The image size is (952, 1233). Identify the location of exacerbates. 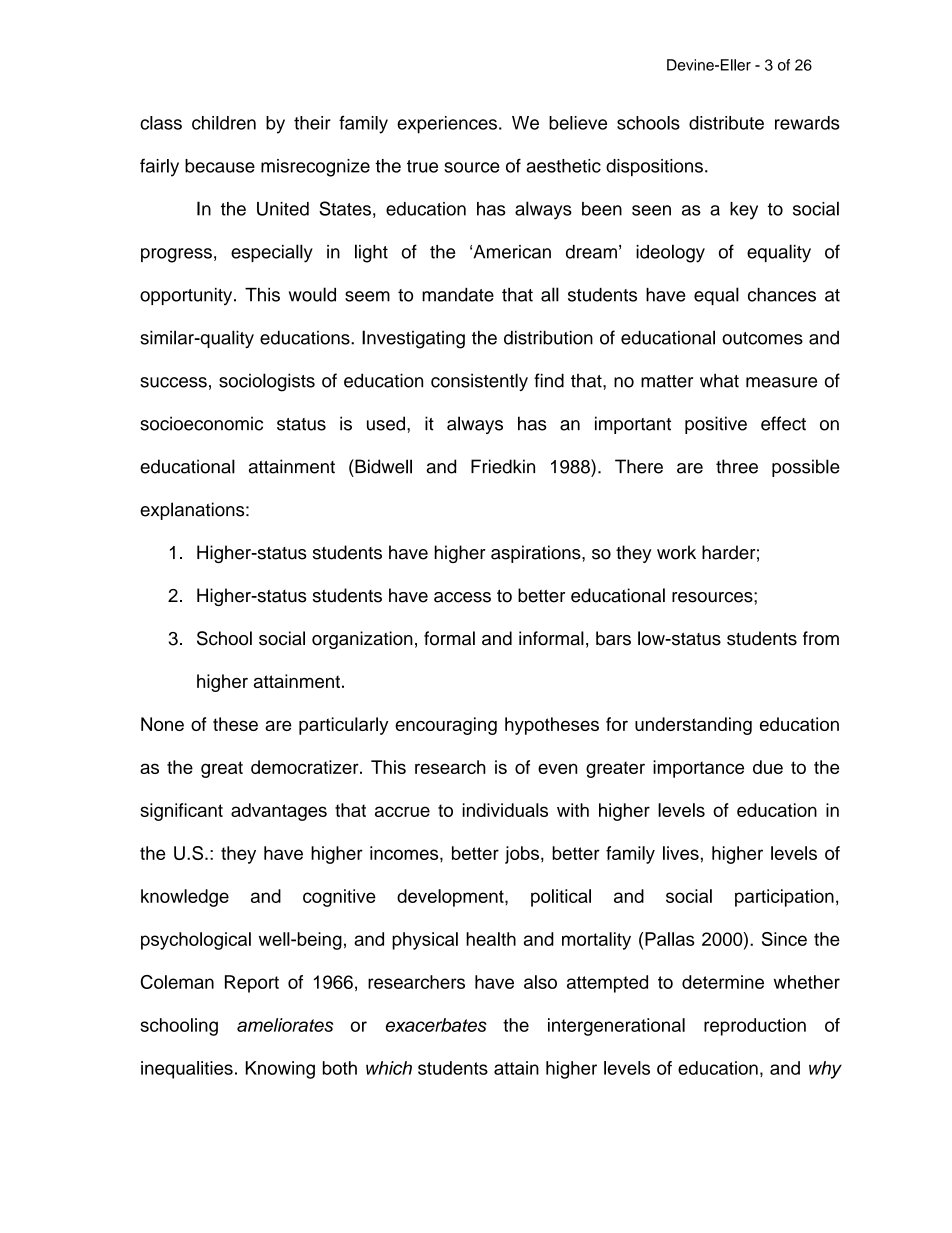
(436, 1025).
